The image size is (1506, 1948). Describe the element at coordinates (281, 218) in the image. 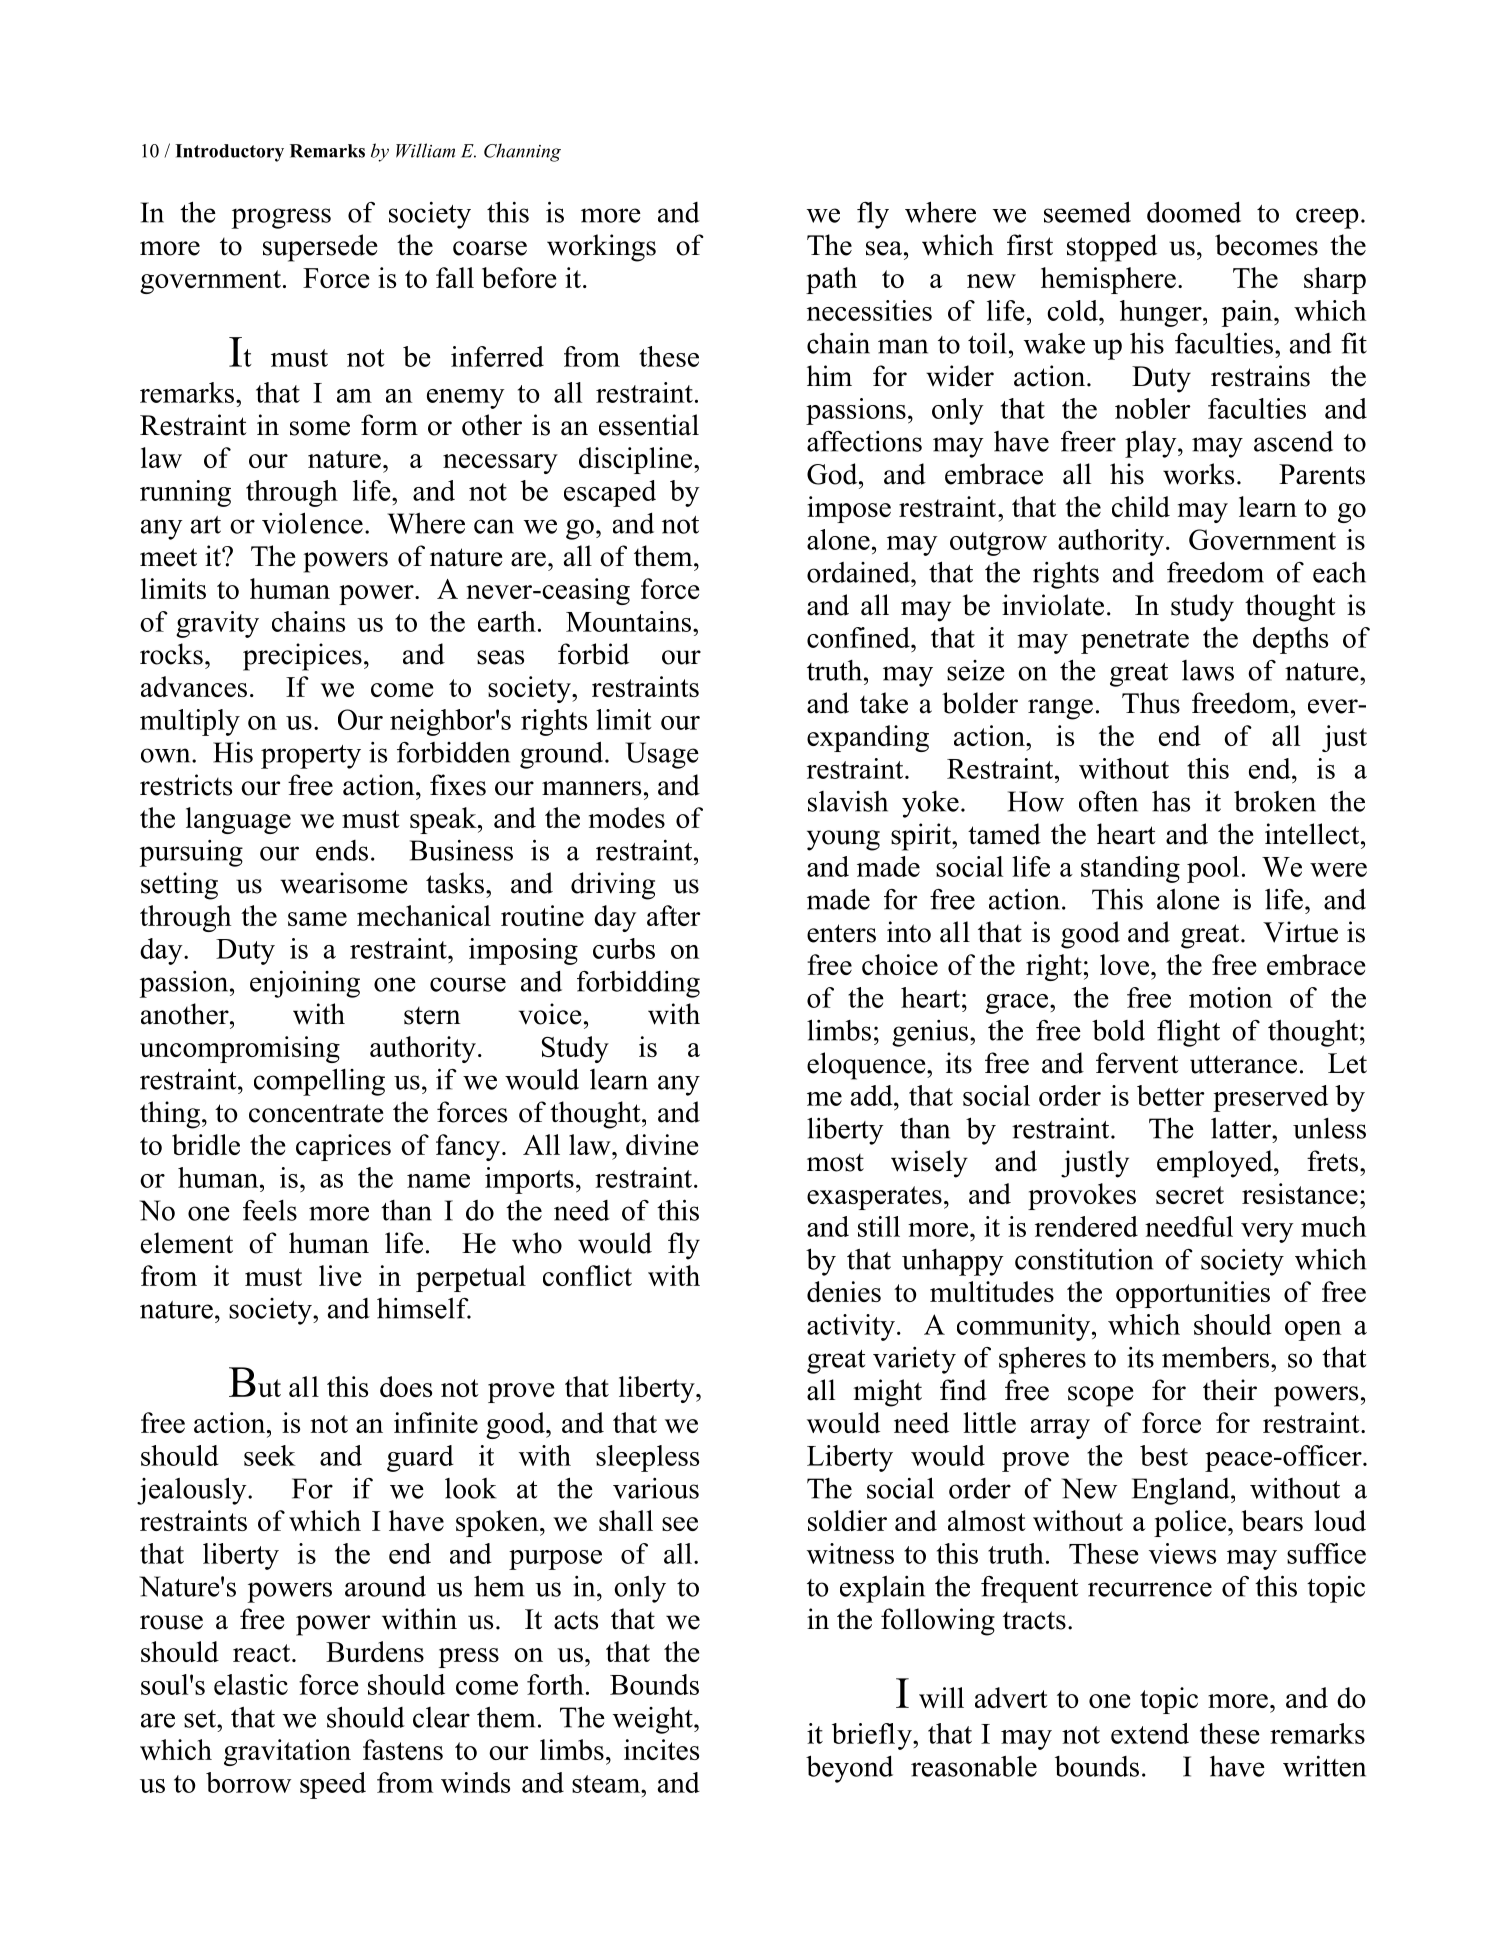

I see `progress` at that location.
